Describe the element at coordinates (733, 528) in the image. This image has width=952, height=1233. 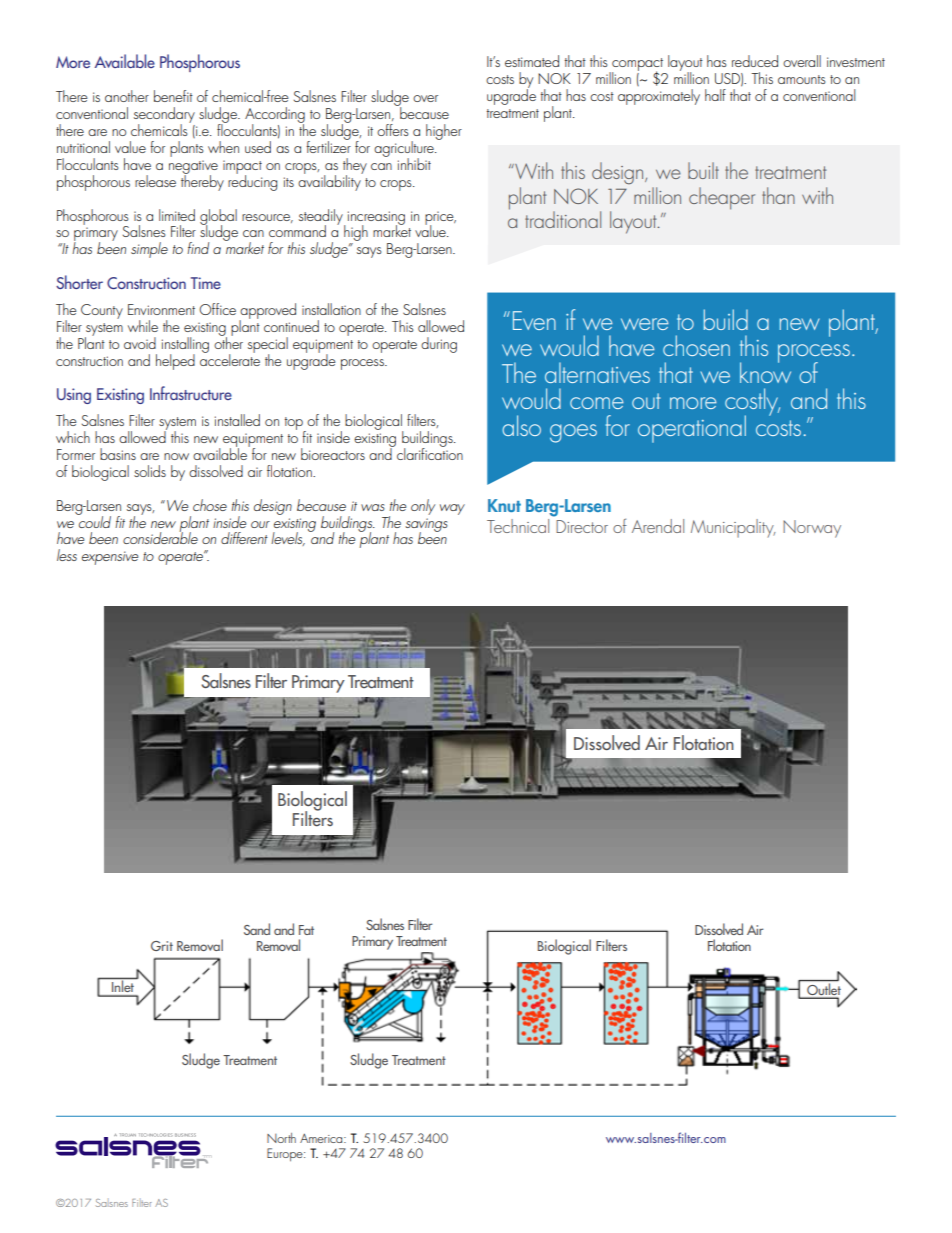
I see `Municipality` at that location.
